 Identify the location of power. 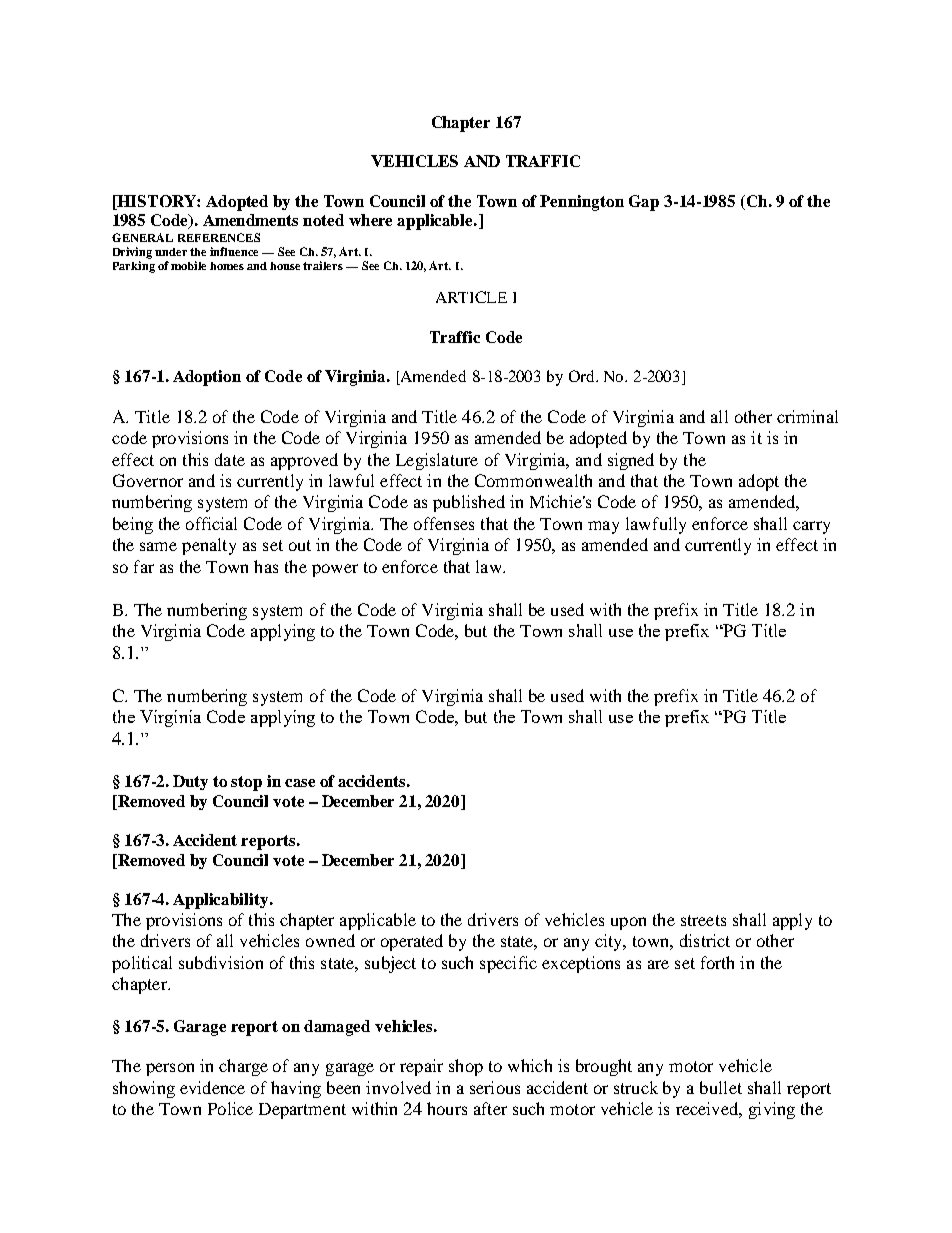
(335, 570).
